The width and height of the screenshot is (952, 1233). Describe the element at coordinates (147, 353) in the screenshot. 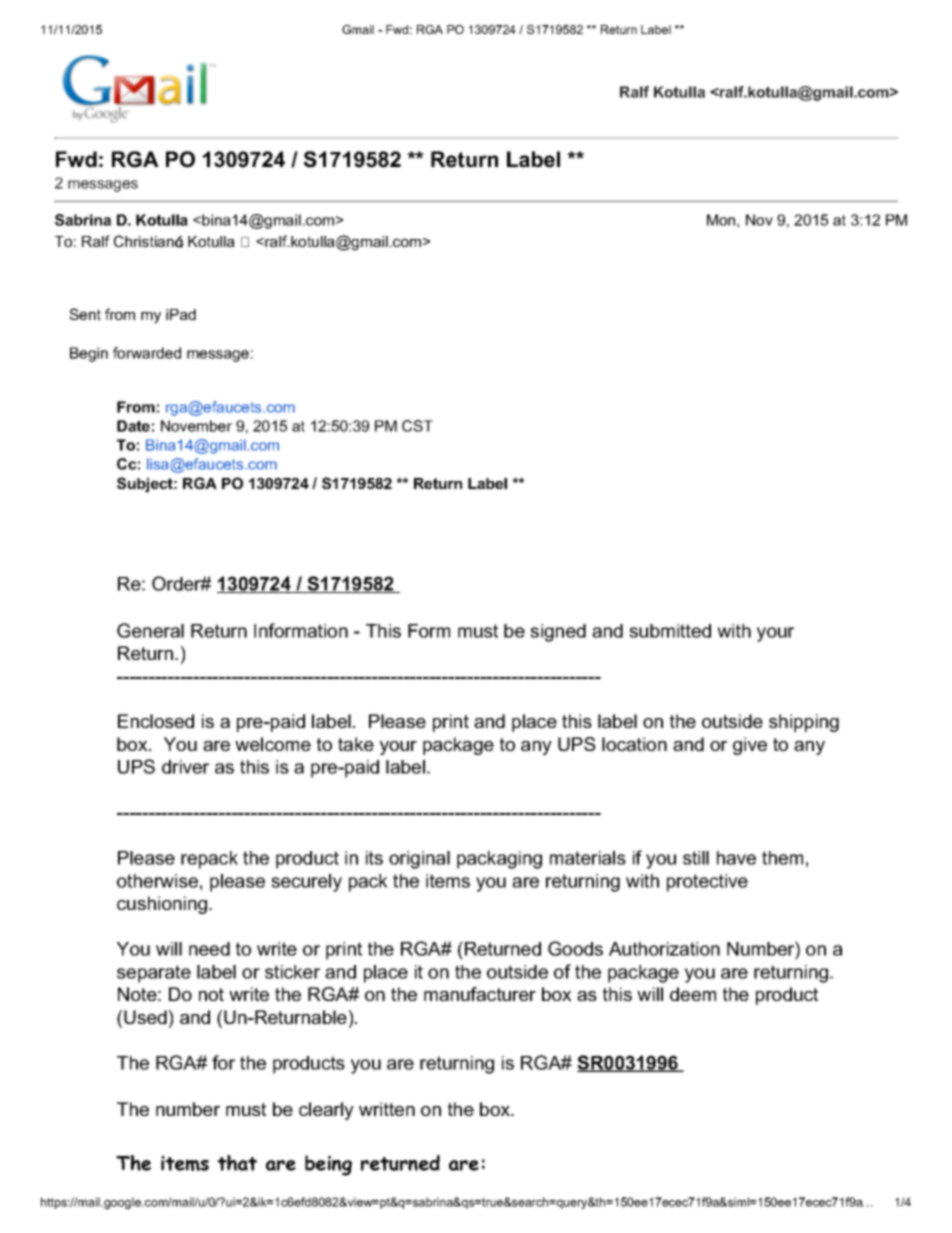

I see `forwarded` at that location.
